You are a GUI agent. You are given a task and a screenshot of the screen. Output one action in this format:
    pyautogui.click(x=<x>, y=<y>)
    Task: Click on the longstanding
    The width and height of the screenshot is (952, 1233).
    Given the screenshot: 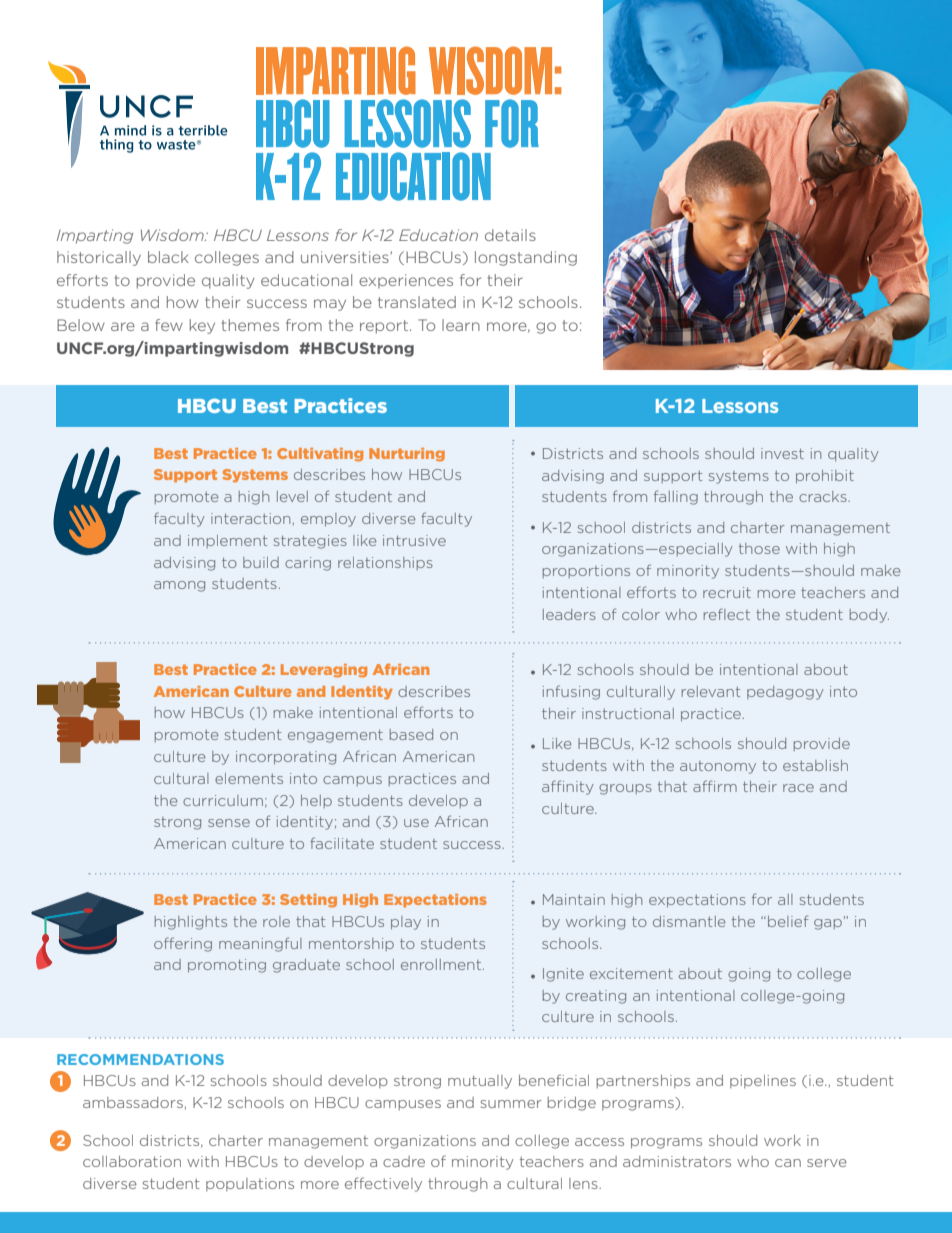 What is the action you would take?
    pyautogui.click(x=526, y=258)
